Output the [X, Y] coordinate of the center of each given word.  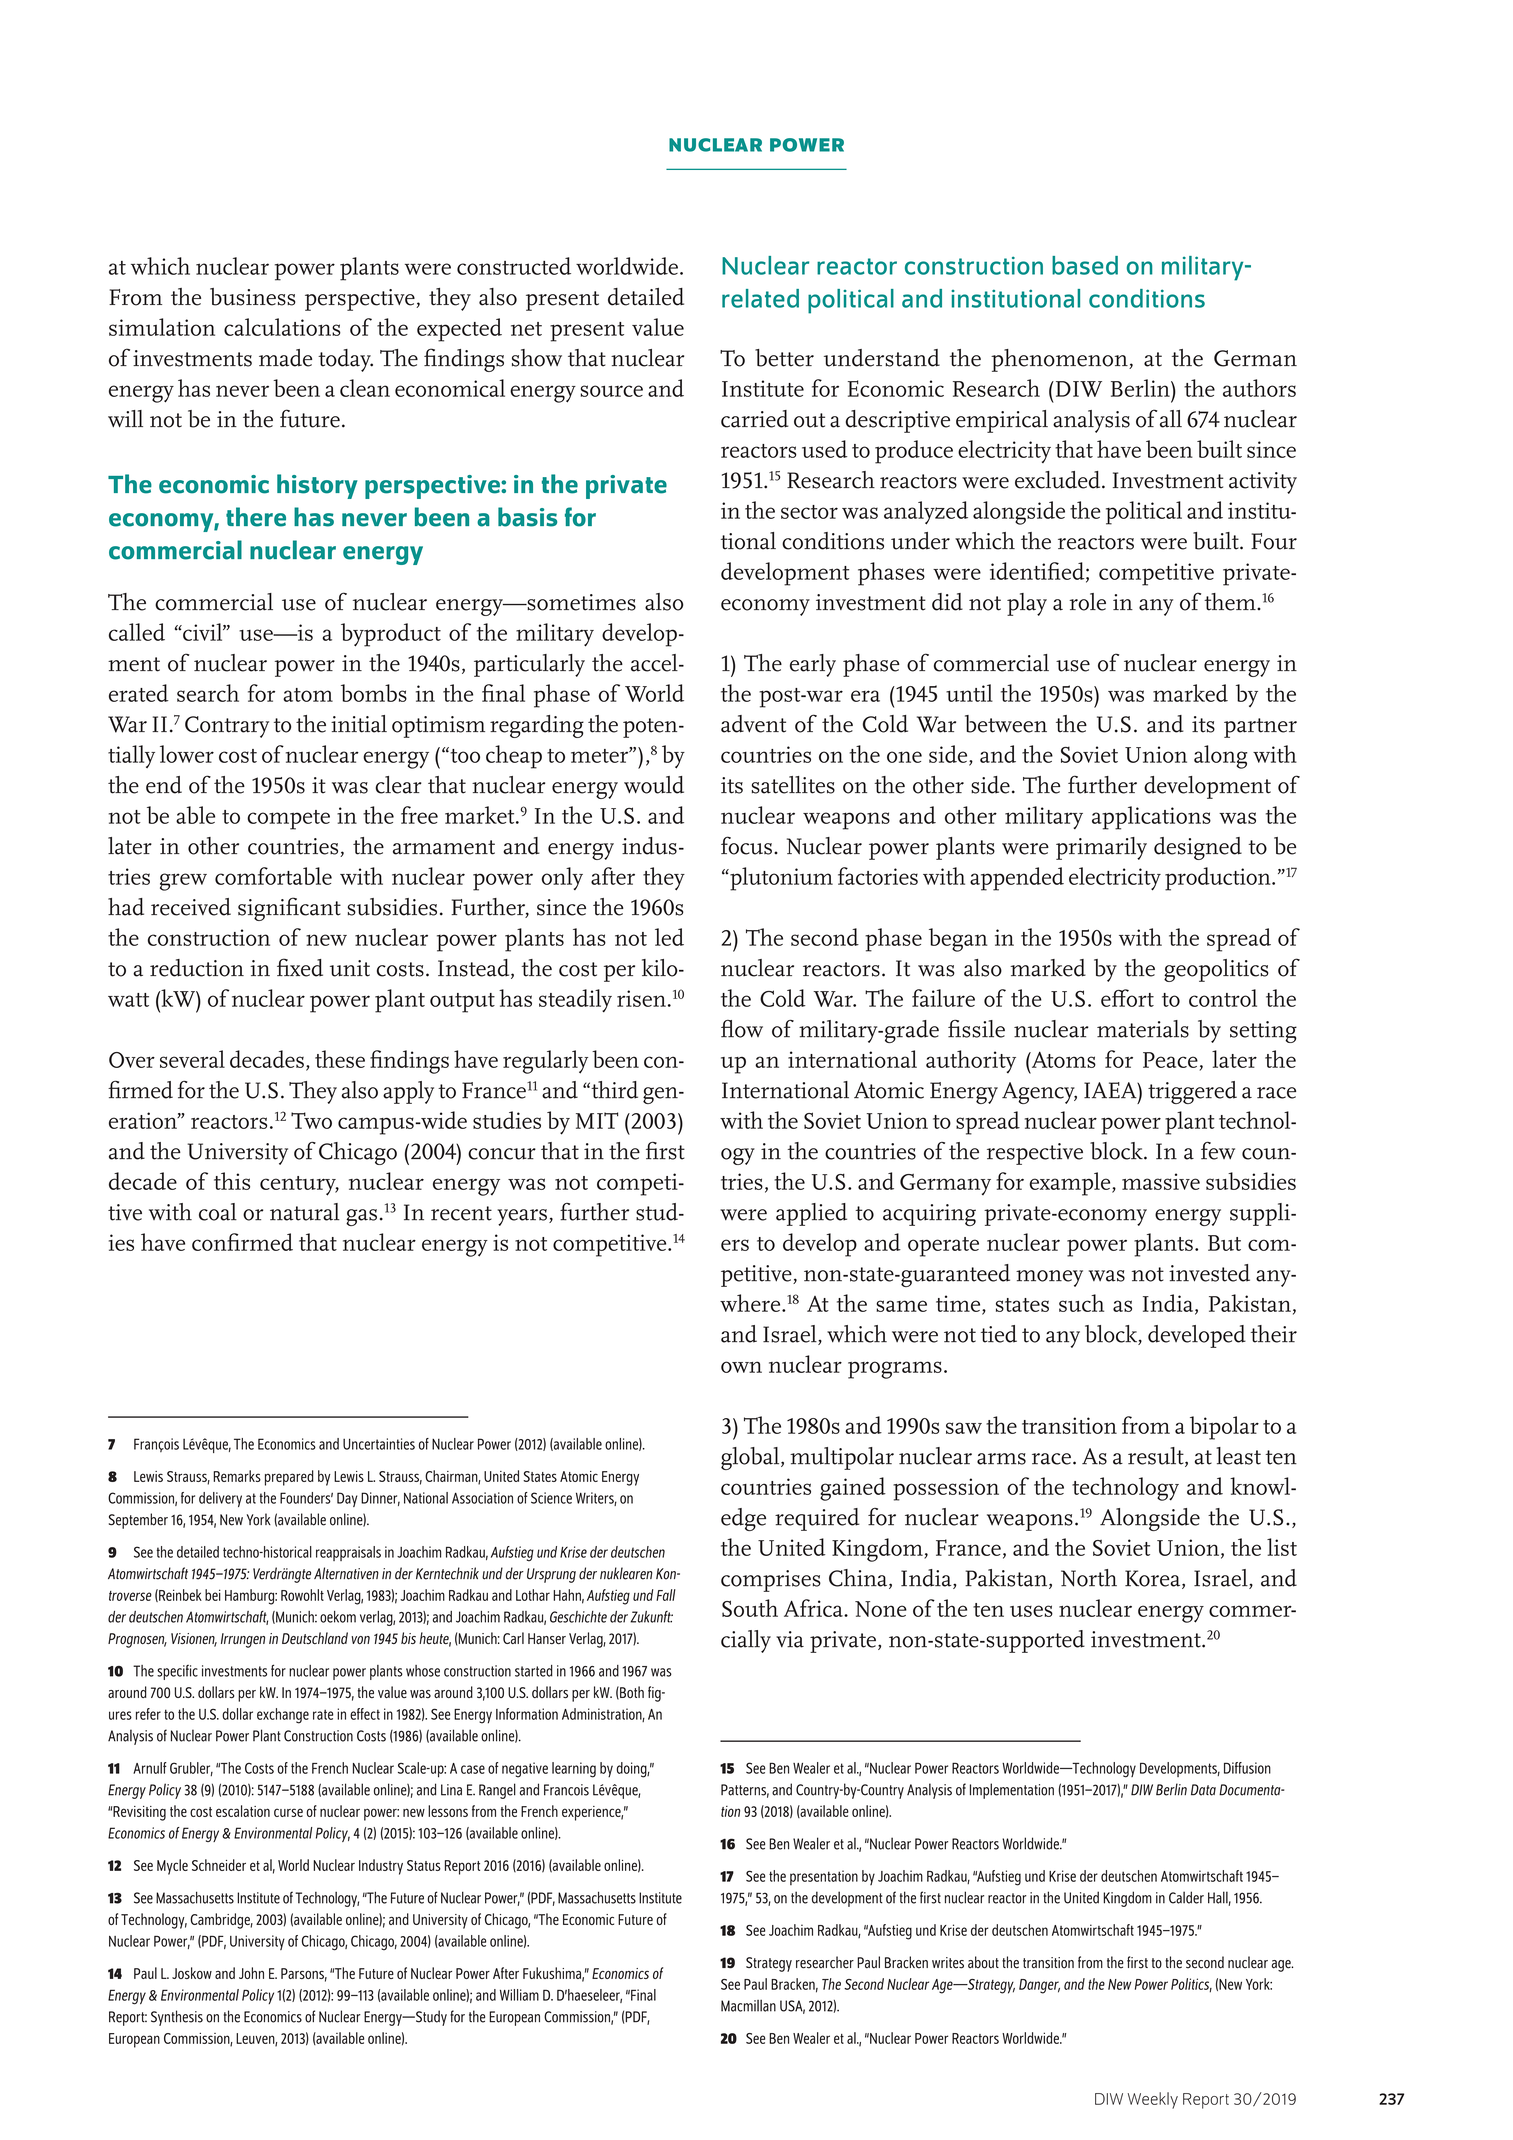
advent [753, 724]
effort [1127, 998]
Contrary [227, 727]
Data [1203, 1790]
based [1085, 265]
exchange [283, 1716]
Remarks [237, 1476]
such [1081, 1303]
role [1087, 602]
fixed [300, 967]
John [251, 1973]
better [784, 358]
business [253, 297]
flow [742, 1029]
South [750, 1608]
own [741, 1367]
